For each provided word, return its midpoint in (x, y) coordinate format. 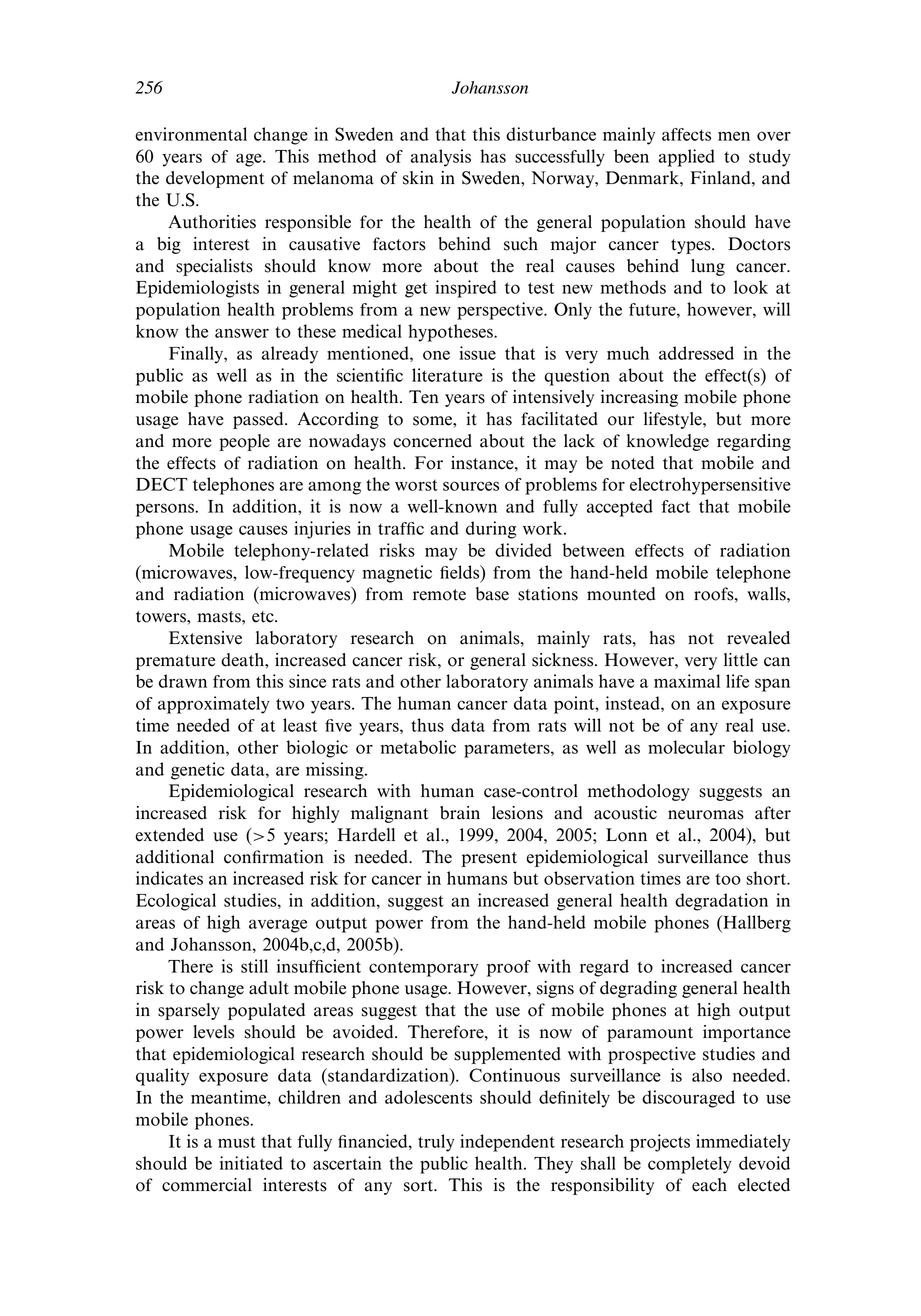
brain (460, 813)
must (237, 1142)
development (215, 179)
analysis (441, 158)
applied (687, 158)
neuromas (706, 815)
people (244, 442)
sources (471, 486)
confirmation (274, 857)
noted (632, 463)
